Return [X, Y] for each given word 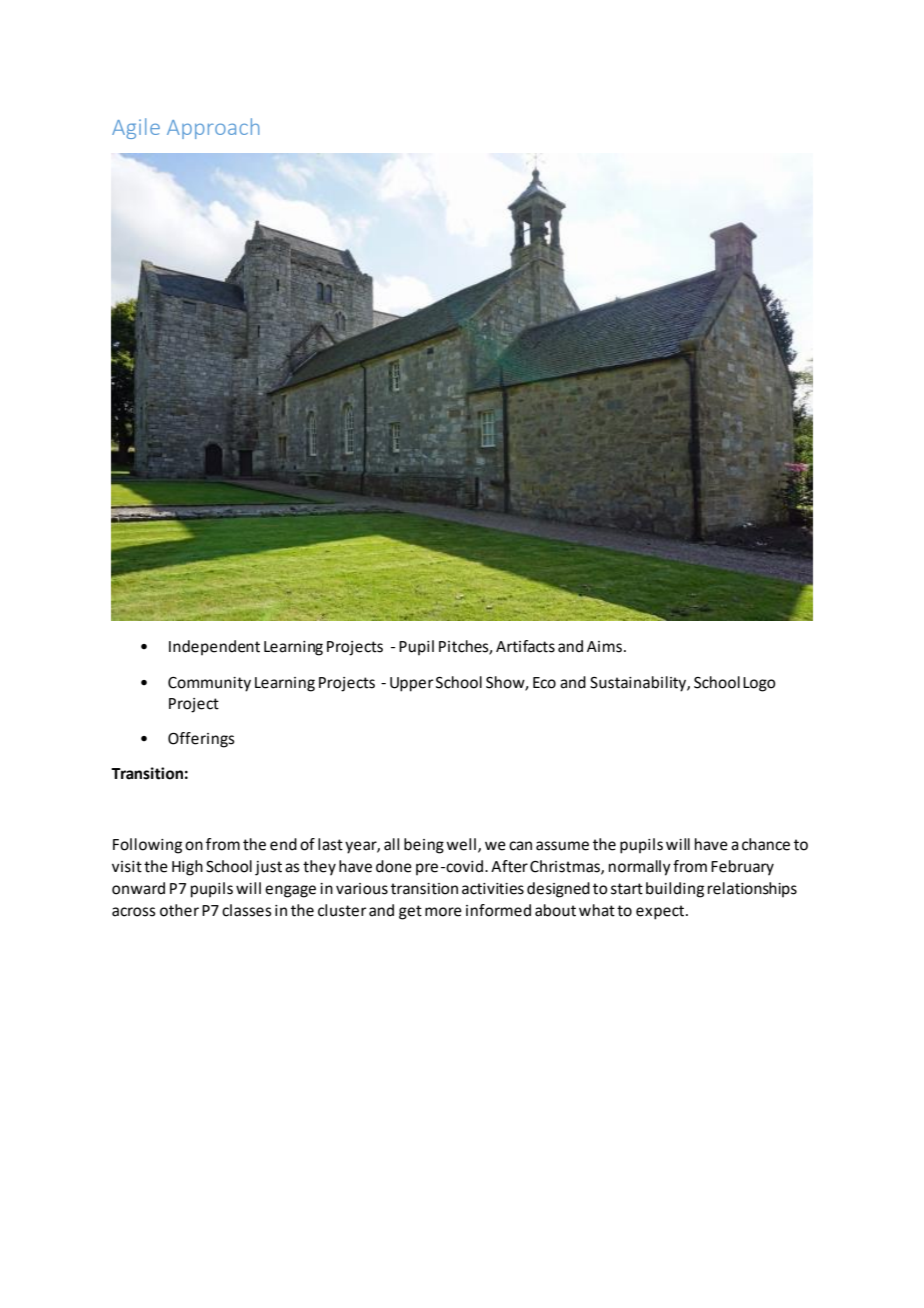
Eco [544, 683]
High [187, 868]
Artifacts [525, 646]
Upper [412, 684]
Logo [759, 684]
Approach [213, 128]
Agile [136, 128]
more [443, 912]
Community [209, 684]
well [461, 844]
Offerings [201, 740]
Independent [214, 647]
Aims [604, 647]
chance [766, 844]
